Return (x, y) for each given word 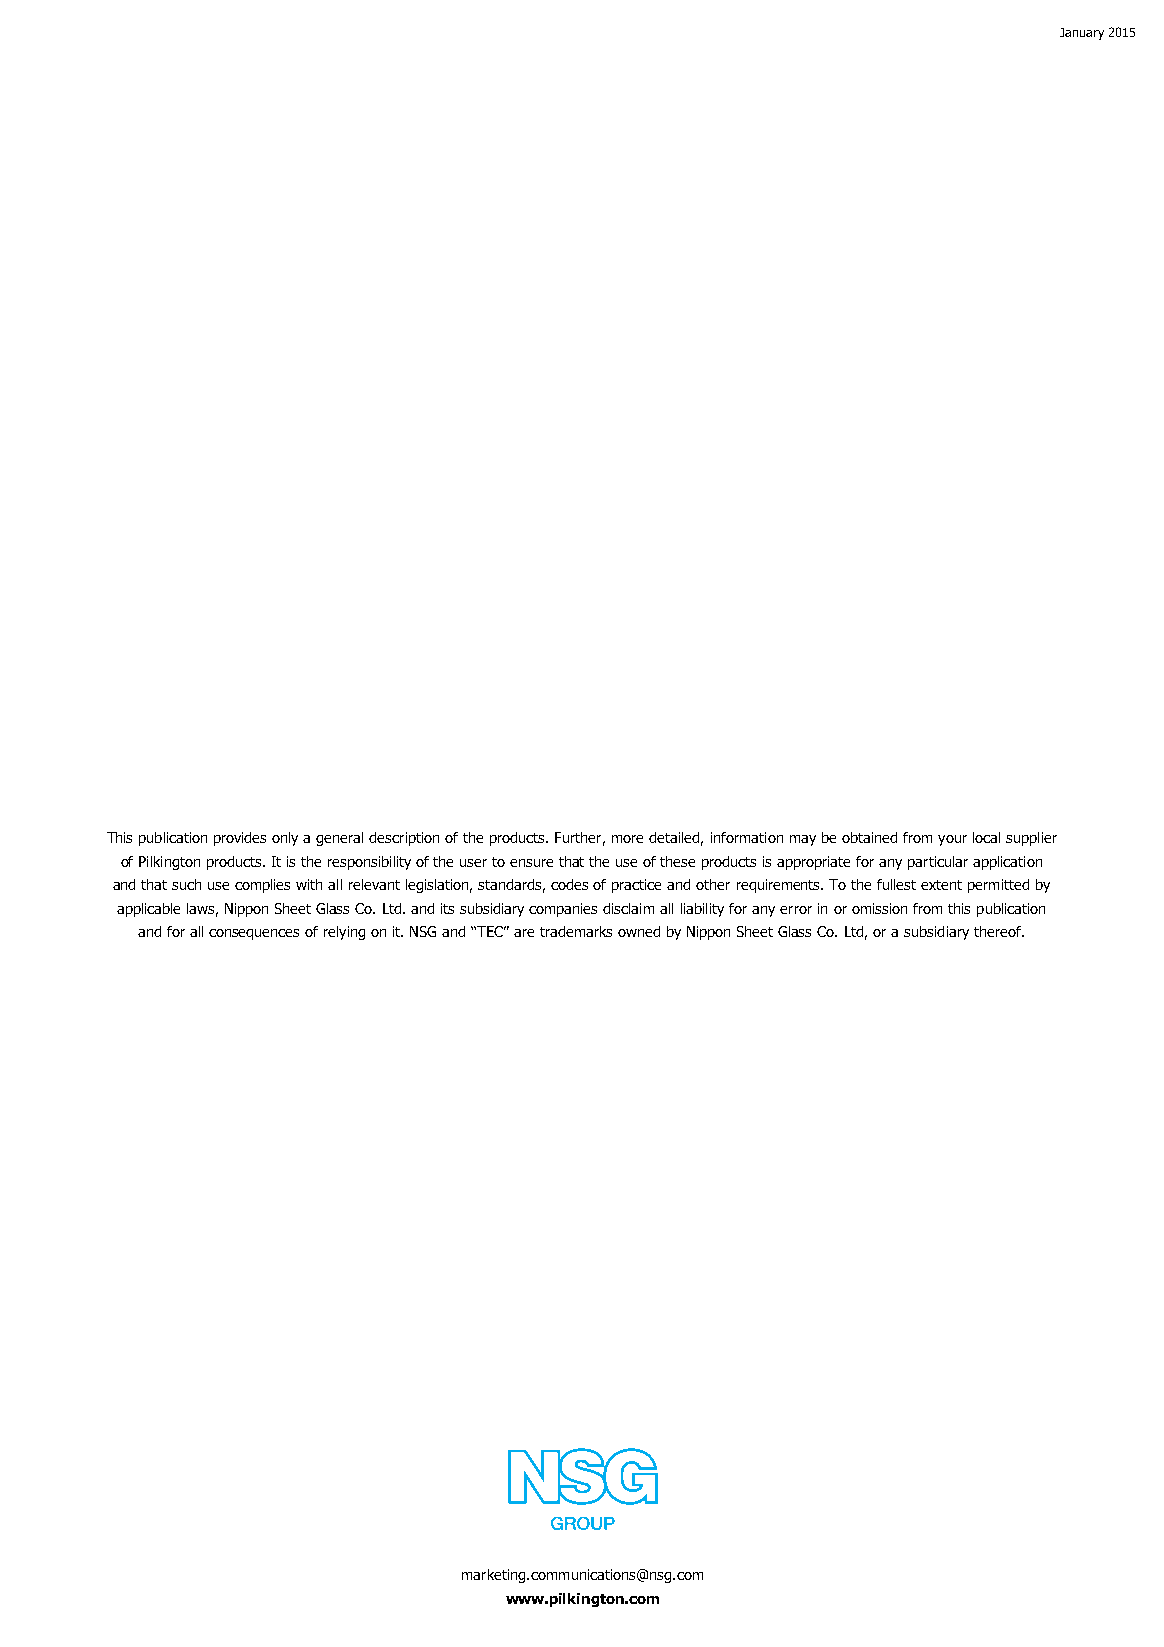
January (1082, 34)
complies (262, 886)
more (627, 839)
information (747, 837)
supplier (1031, 839)
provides (240, 839)
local (986, 837)
